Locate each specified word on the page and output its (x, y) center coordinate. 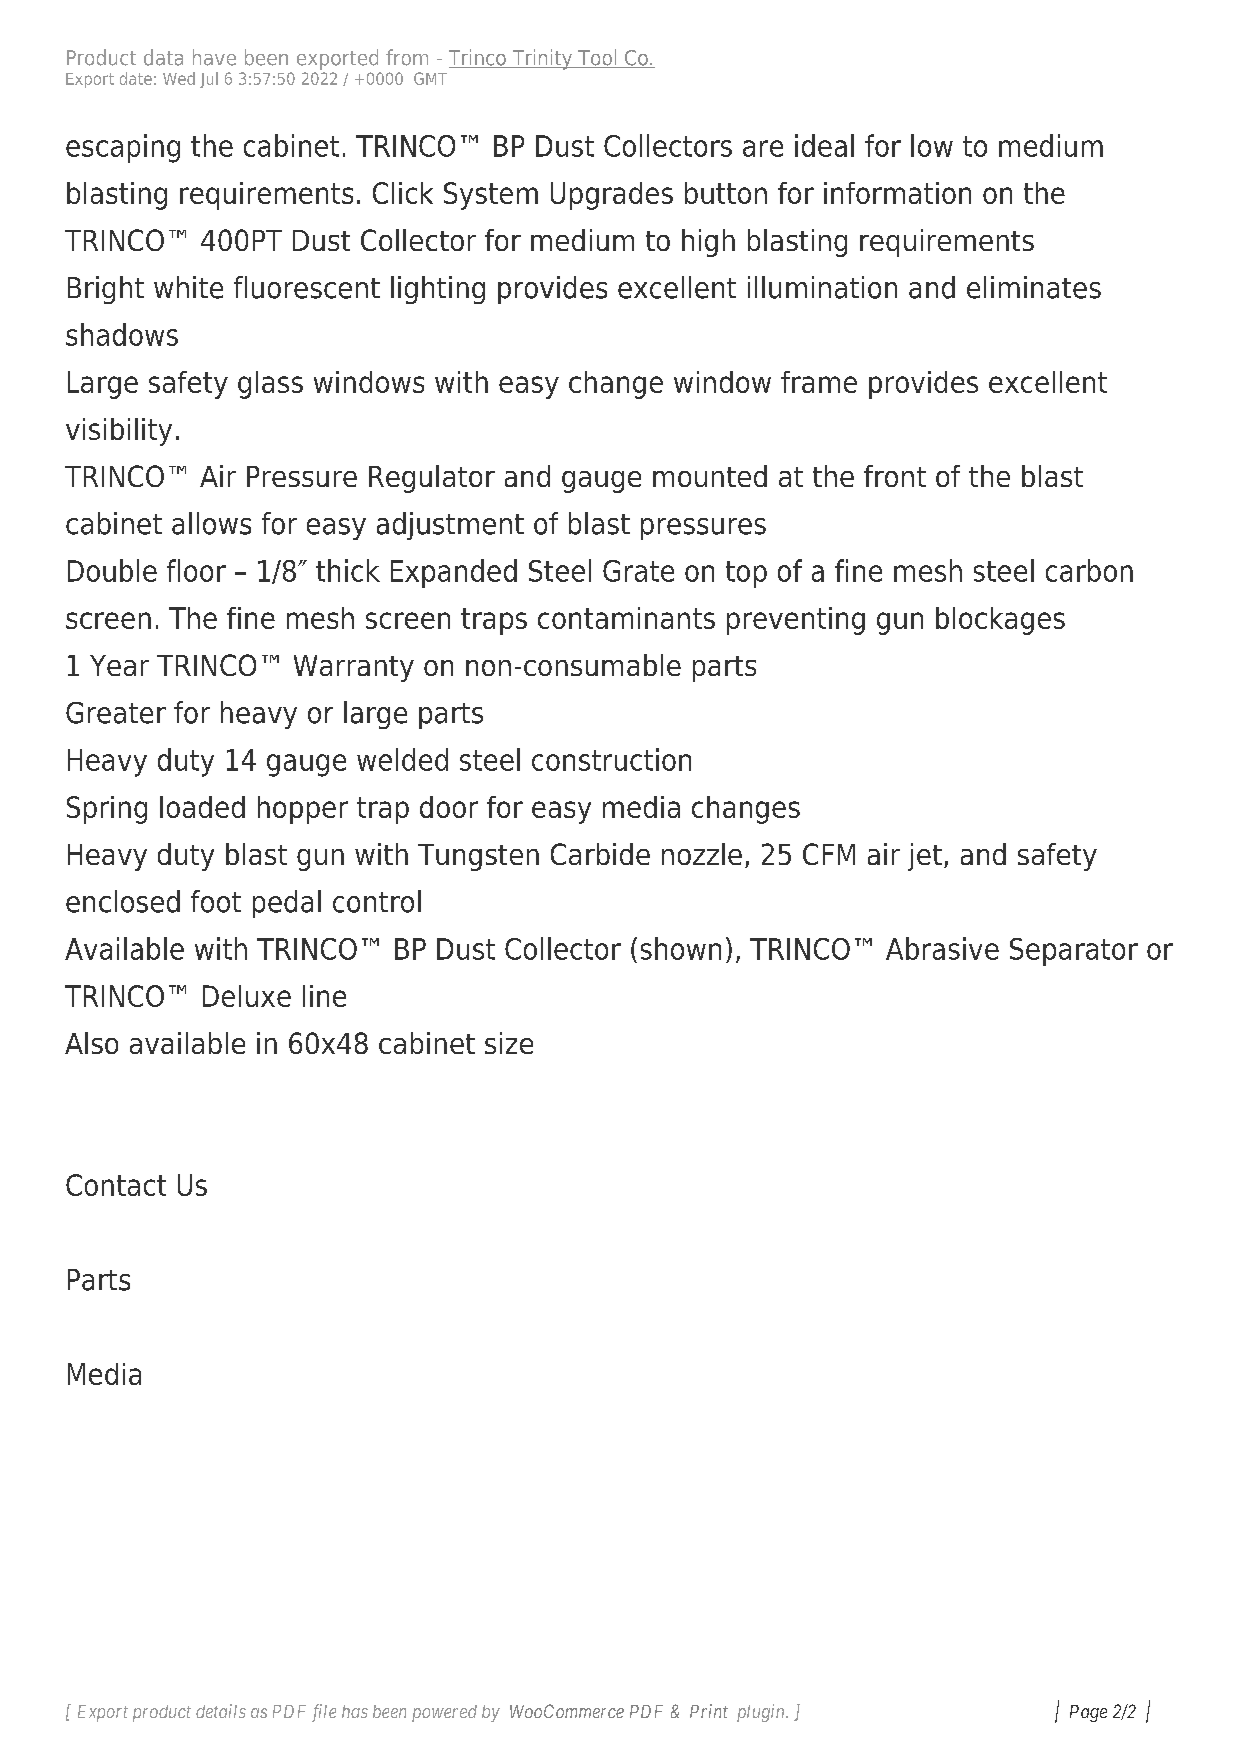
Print (709, 1711)
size (509, 1043)
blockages (1000, 621)
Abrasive (942, 948)
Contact (116, 1185)
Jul (209, 80)
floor (196, 570)
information (897, 193)
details (221, 1711)
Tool (597, 58)
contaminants (626, 618)
